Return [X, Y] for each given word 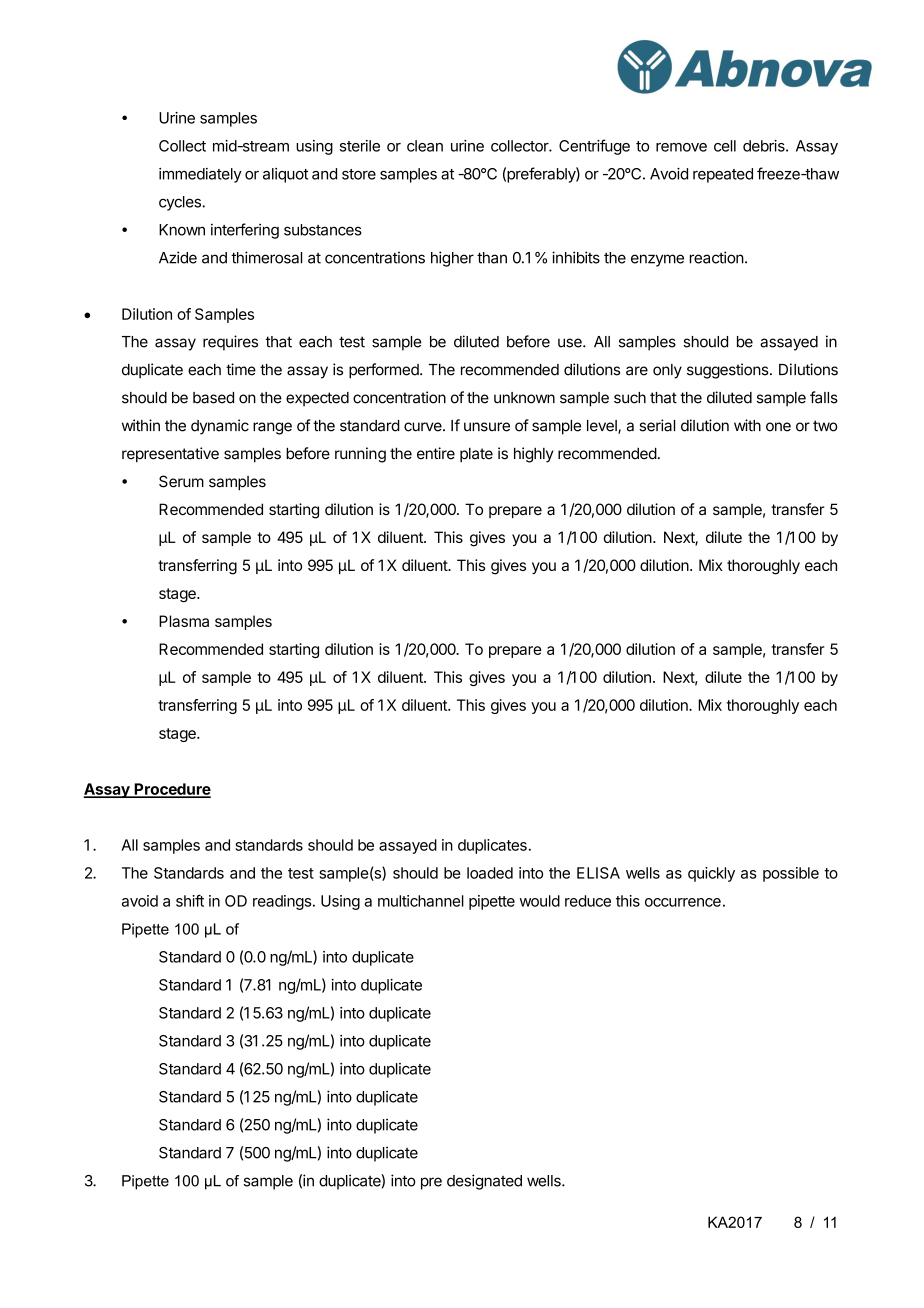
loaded [490, 873]
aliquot [285, 175]
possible [791, 874]
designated [484, 1182]
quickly [711, 874]
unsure [487, 427]
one [778, 427]
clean [425, 146]
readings [282, 902]
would [540, 901]
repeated [723, 175]
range [272, 428]
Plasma [184, 621]
